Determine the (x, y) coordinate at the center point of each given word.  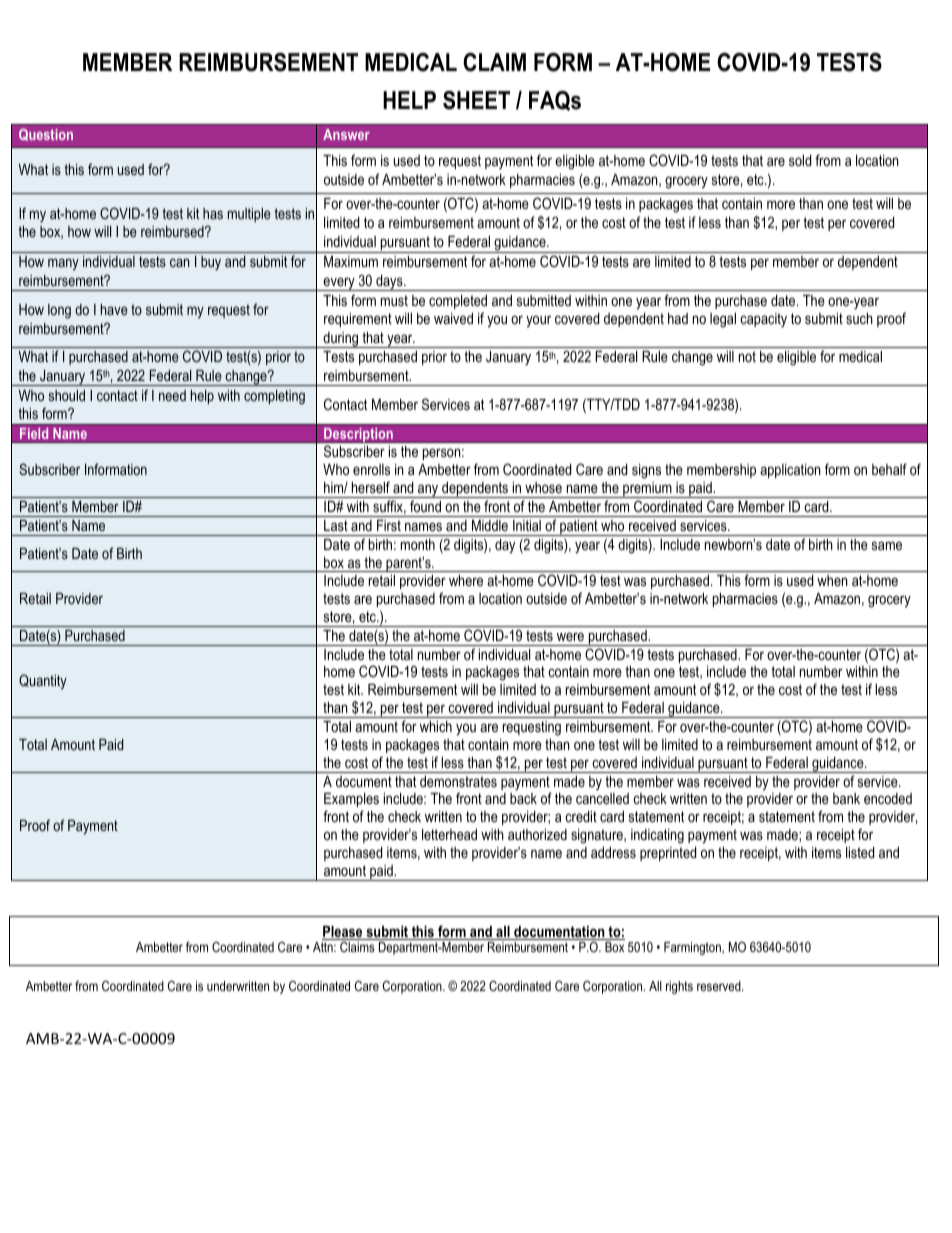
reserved (720, 986)
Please (343, 933)
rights (679, 987)
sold (800, 160)
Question (46, 135)
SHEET (476, 100)
